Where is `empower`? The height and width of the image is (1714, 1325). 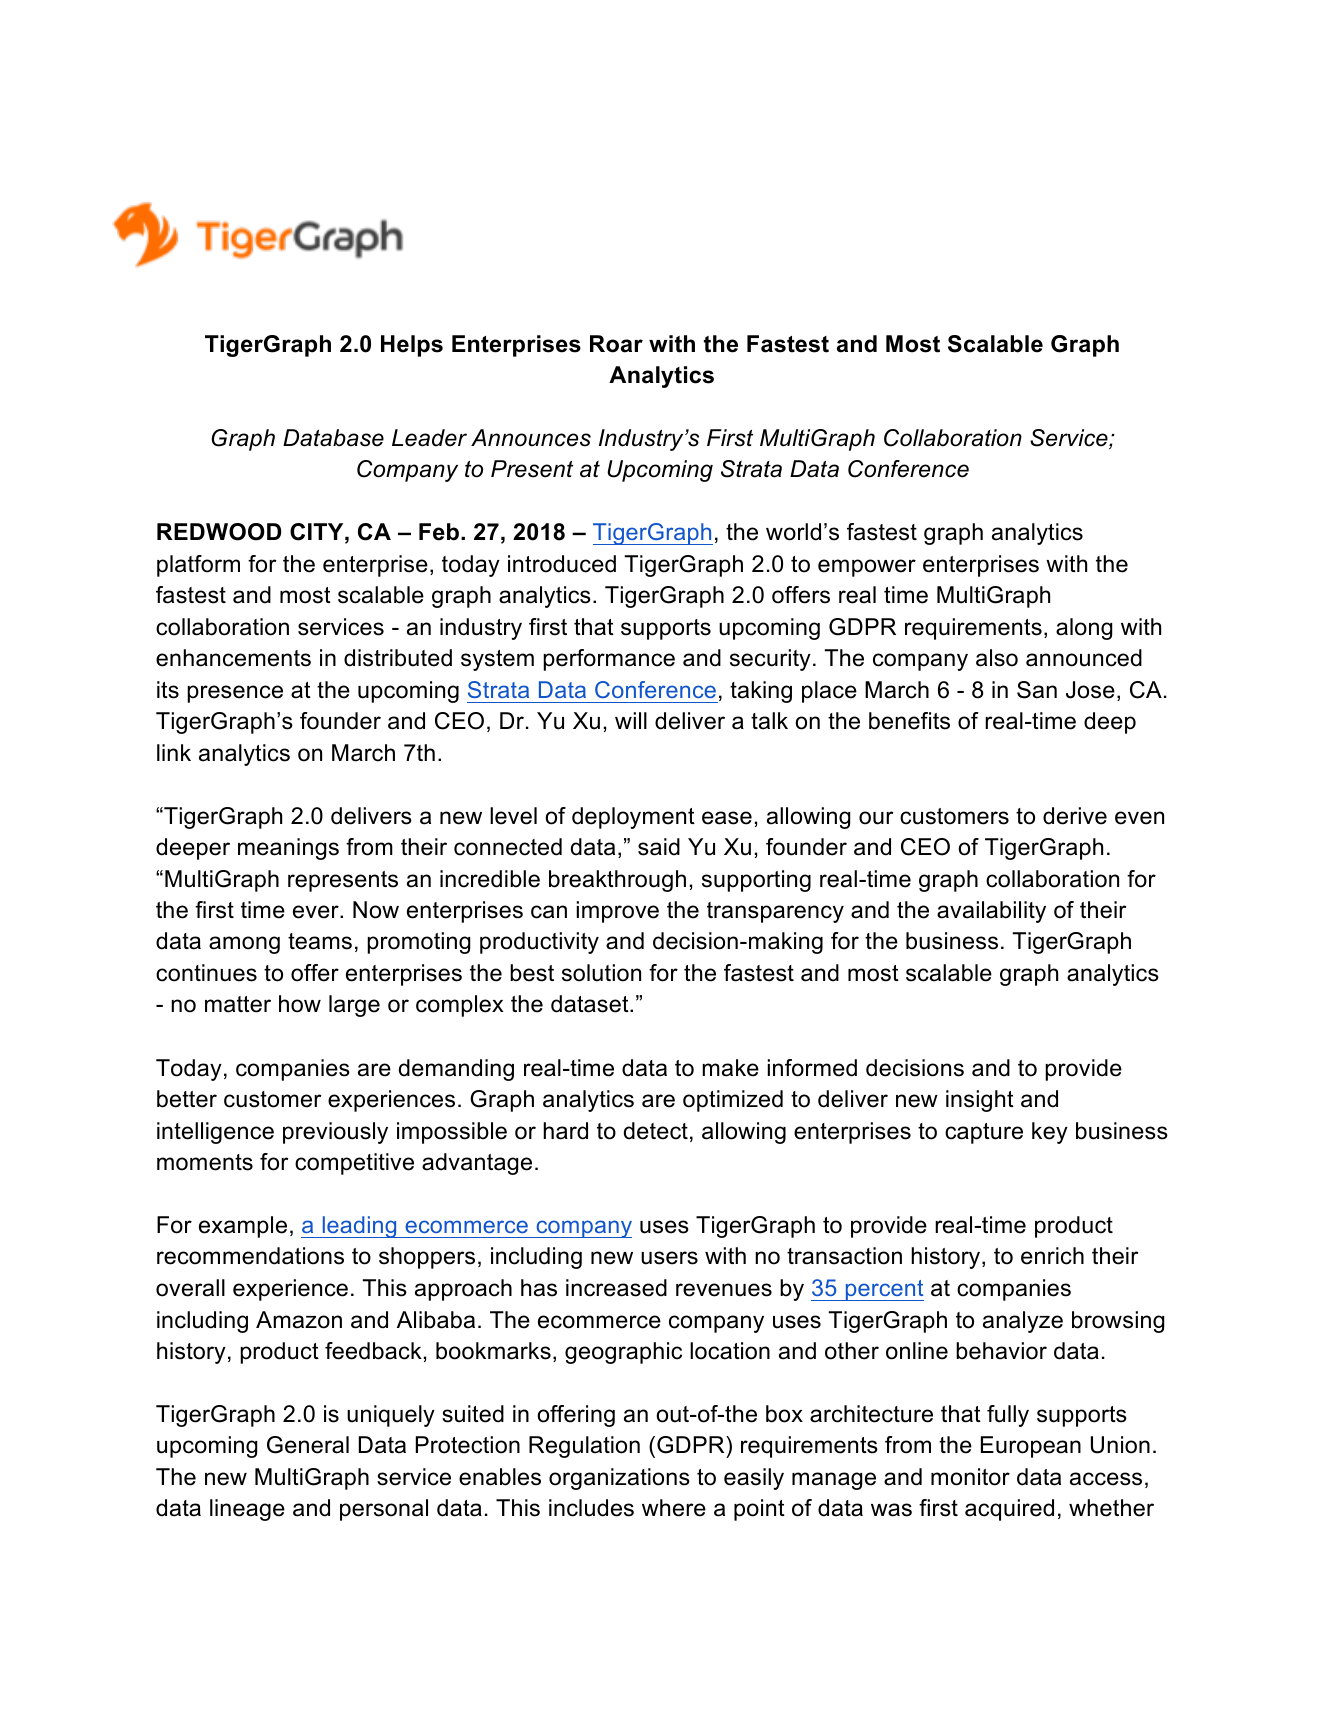
empower is located at coordinates (867, 568).
